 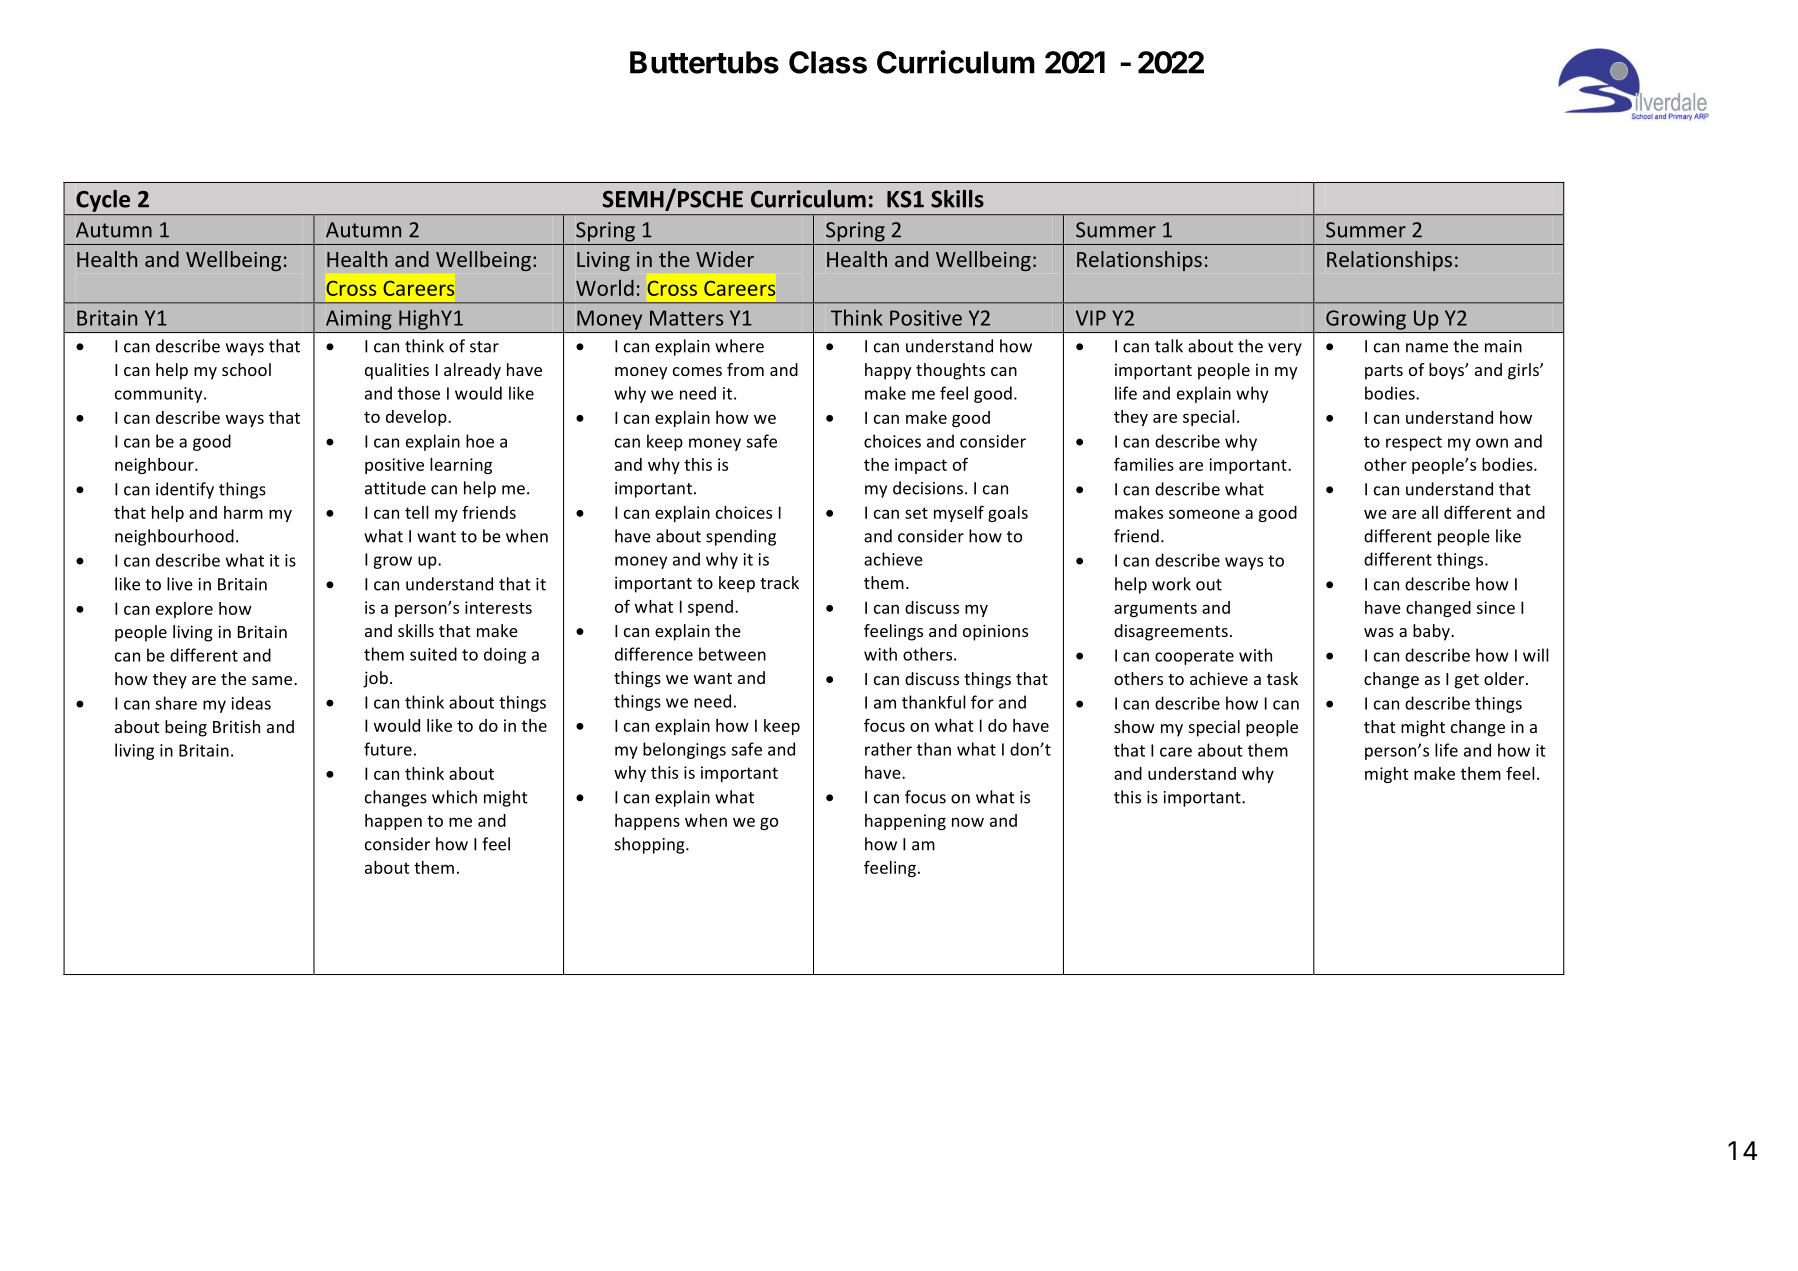 What do you see at coordinates (1427, 348) in the image?
I see `name` at bounding box center [1427, 348].
